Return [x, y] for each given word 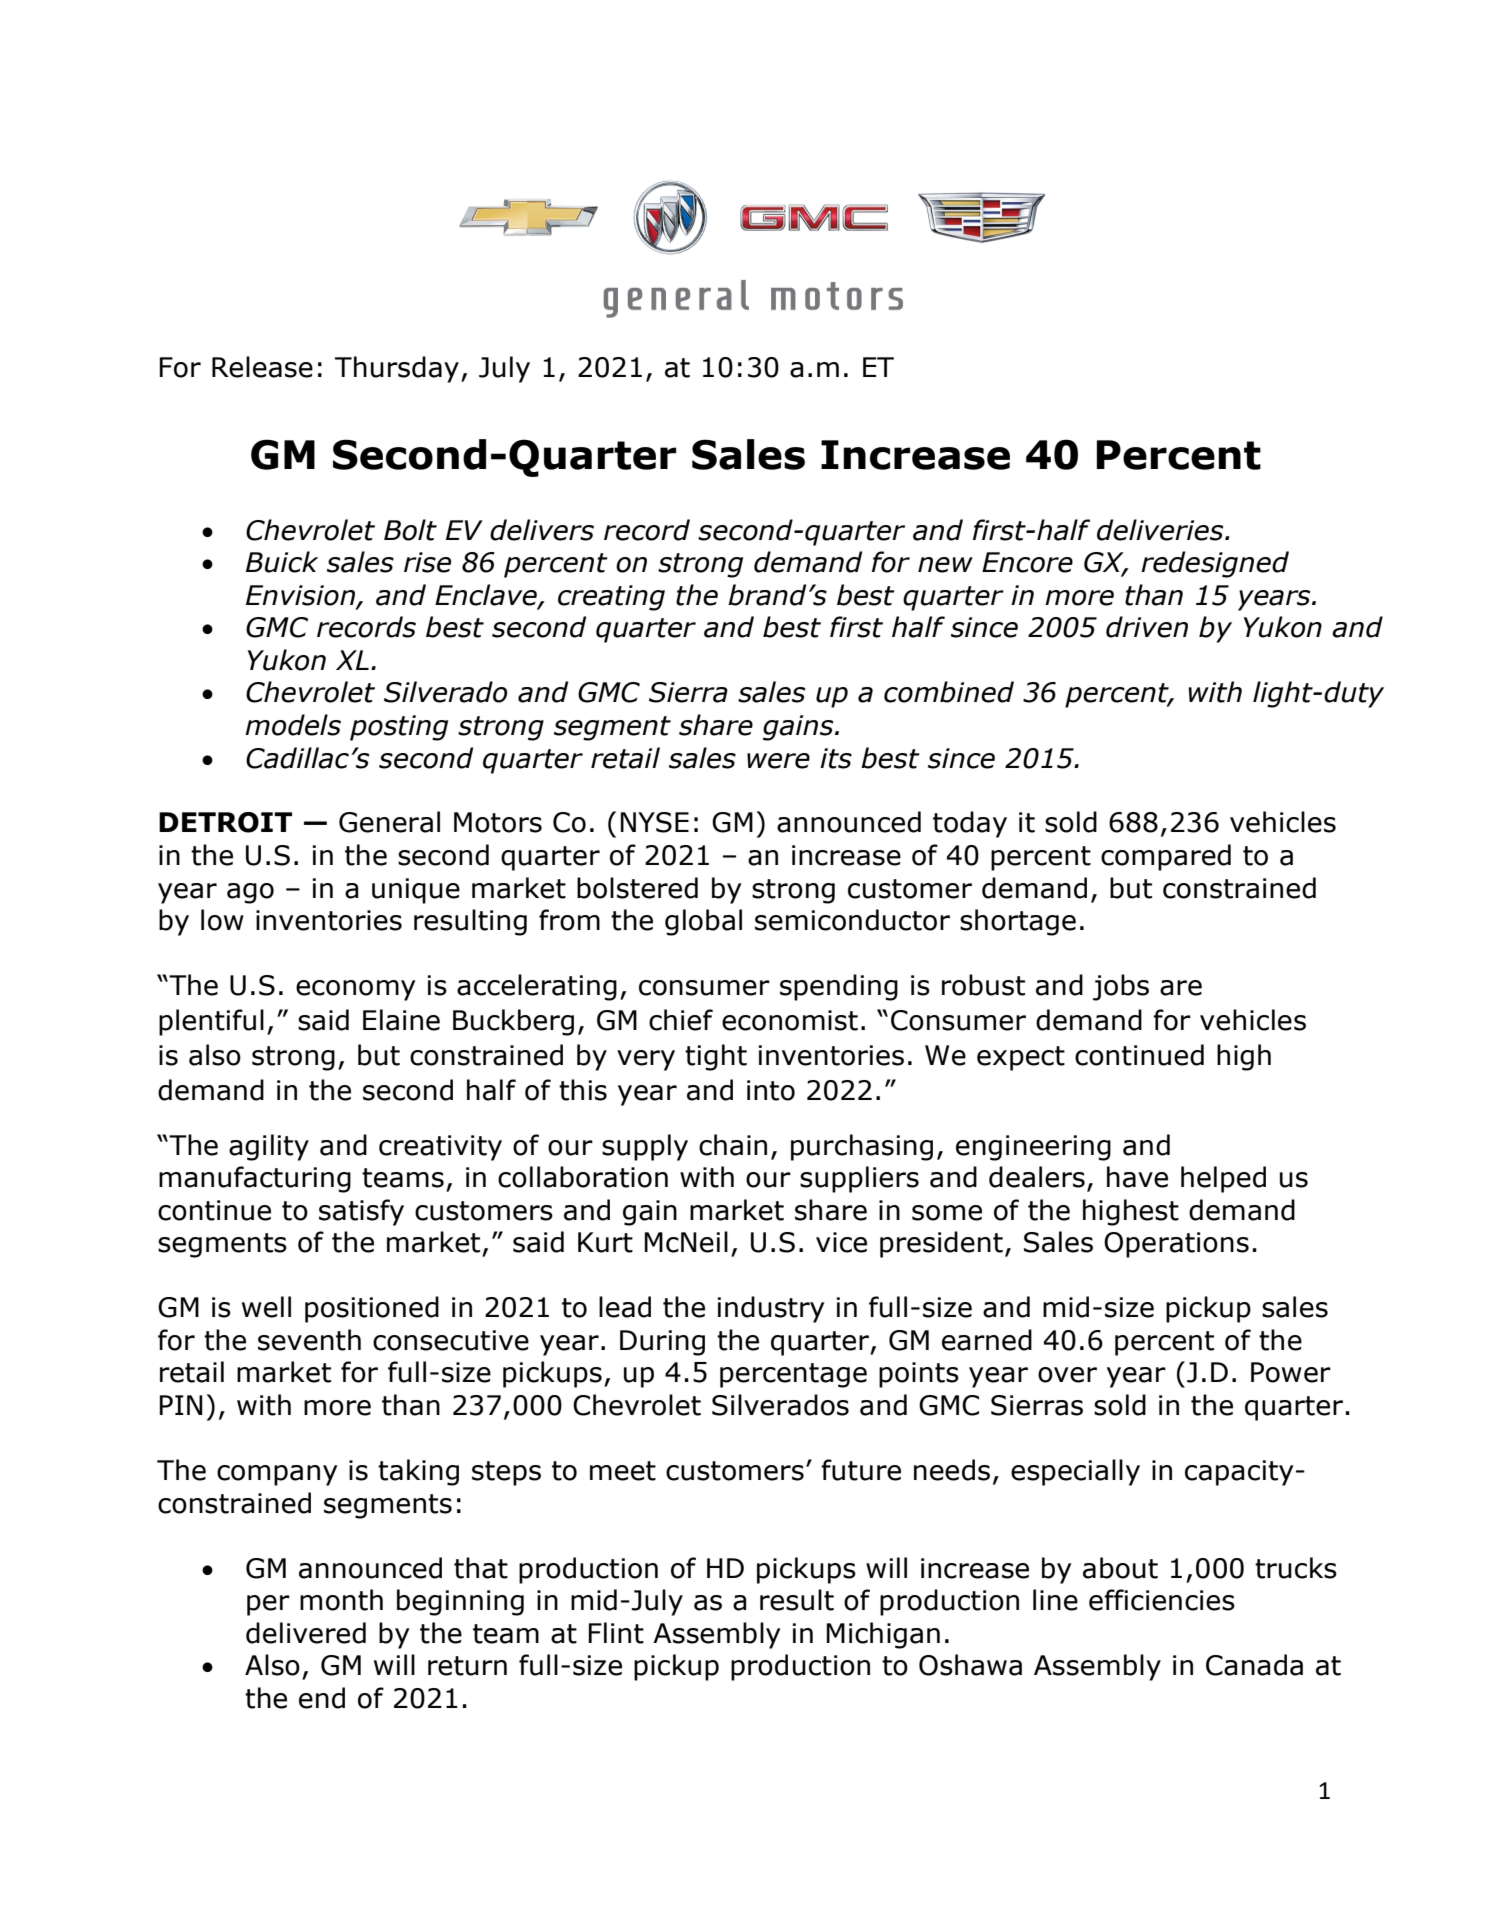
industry [771, 1309]
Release [262, 367]
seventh [309, 1340]
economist [790, 1020]
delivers [542, 530]
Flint [616, 1633]
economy [355, 990]
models [293, 725]
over [1067, 1375]
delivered [306, 1633]
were [778, 761]
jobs [1121, 987]
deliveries [1161, 530]
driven [1147, 627]
